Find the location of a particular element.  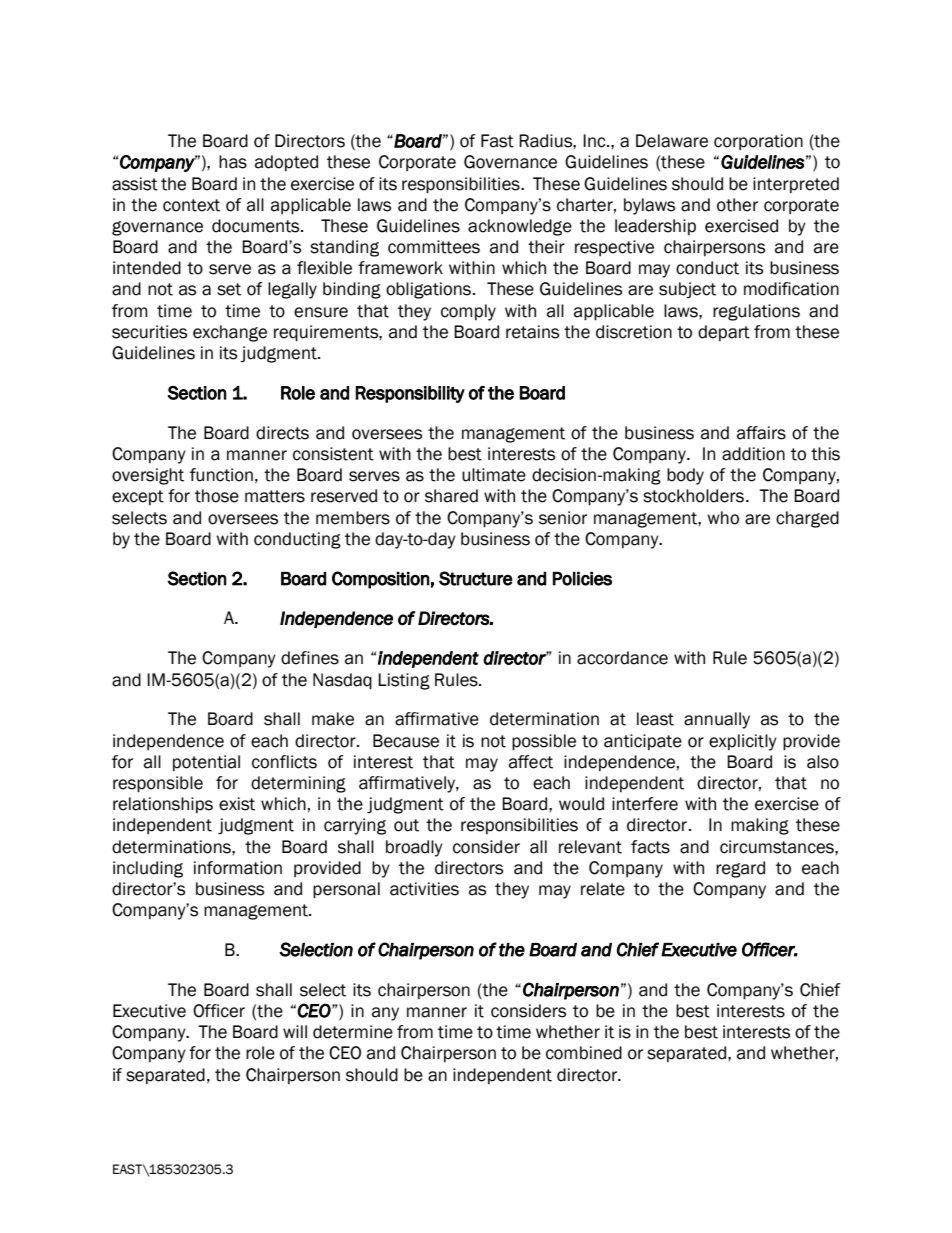

corporation is located at coordinates (758, 142).
